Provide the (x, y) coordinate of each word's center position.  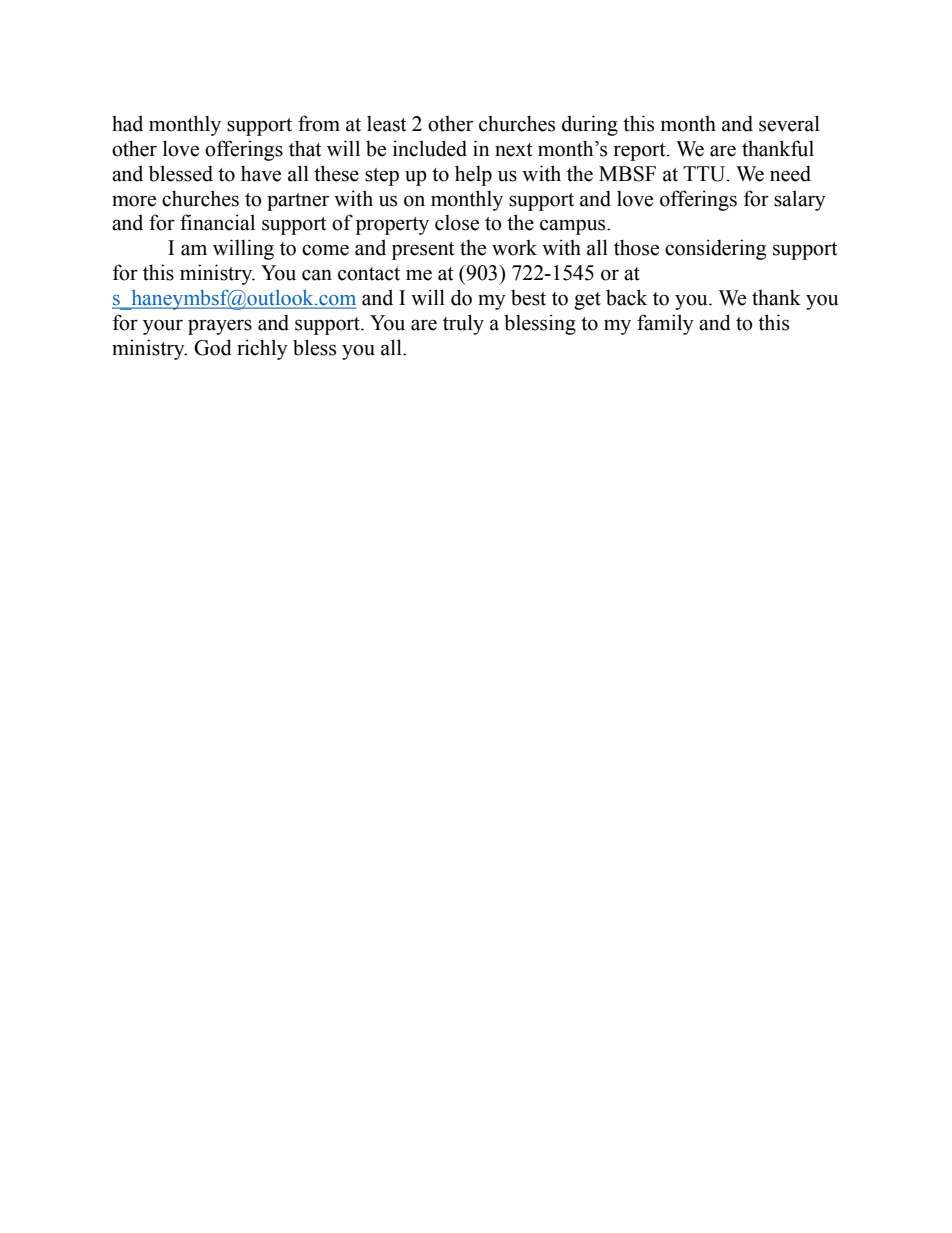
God (213, 347)
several (789, 123)
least (386, 123)
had (127, 123)
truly (463, 324)
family (665, 324)
